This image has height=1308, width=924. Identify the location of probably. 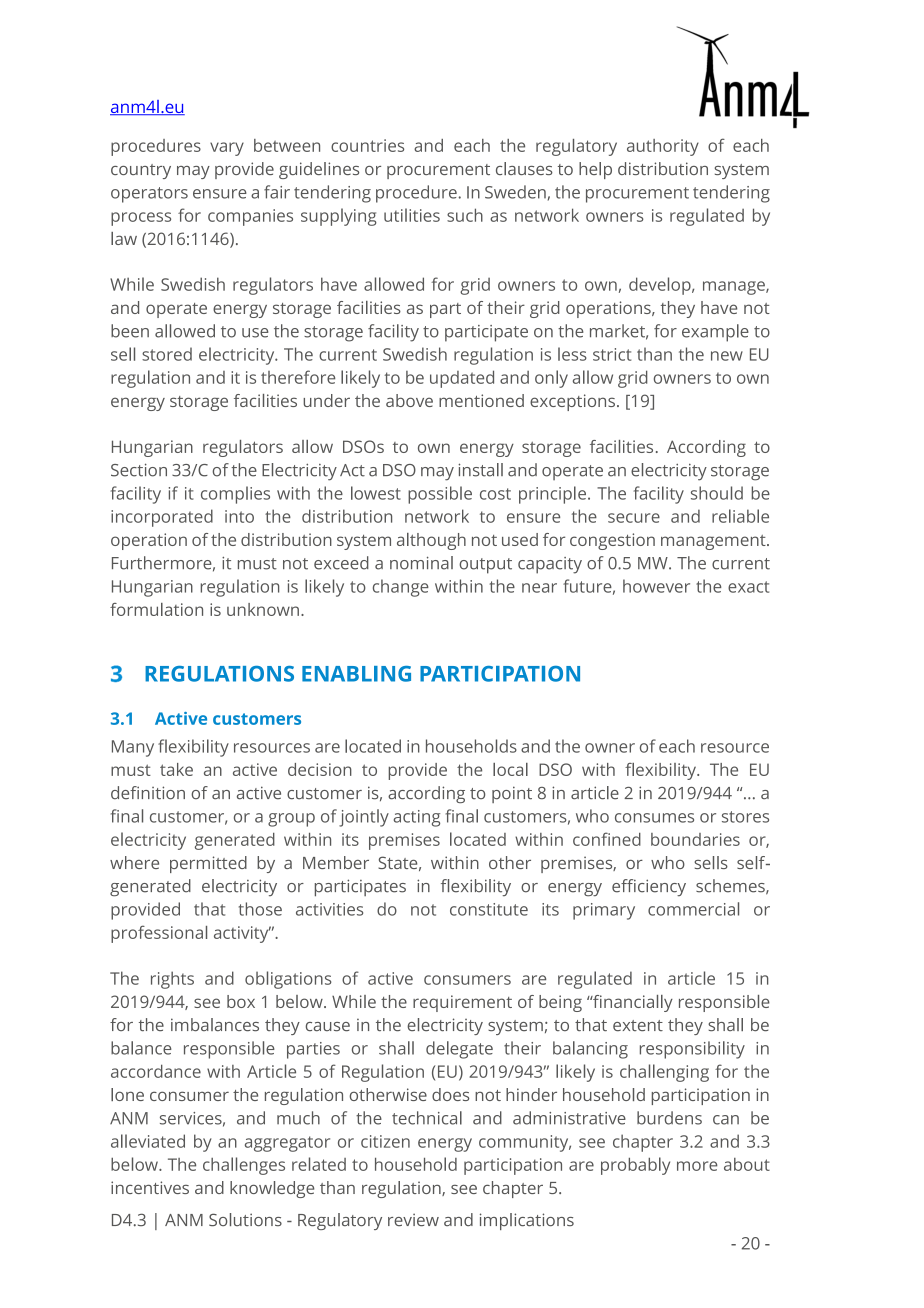
(635, 1166).
